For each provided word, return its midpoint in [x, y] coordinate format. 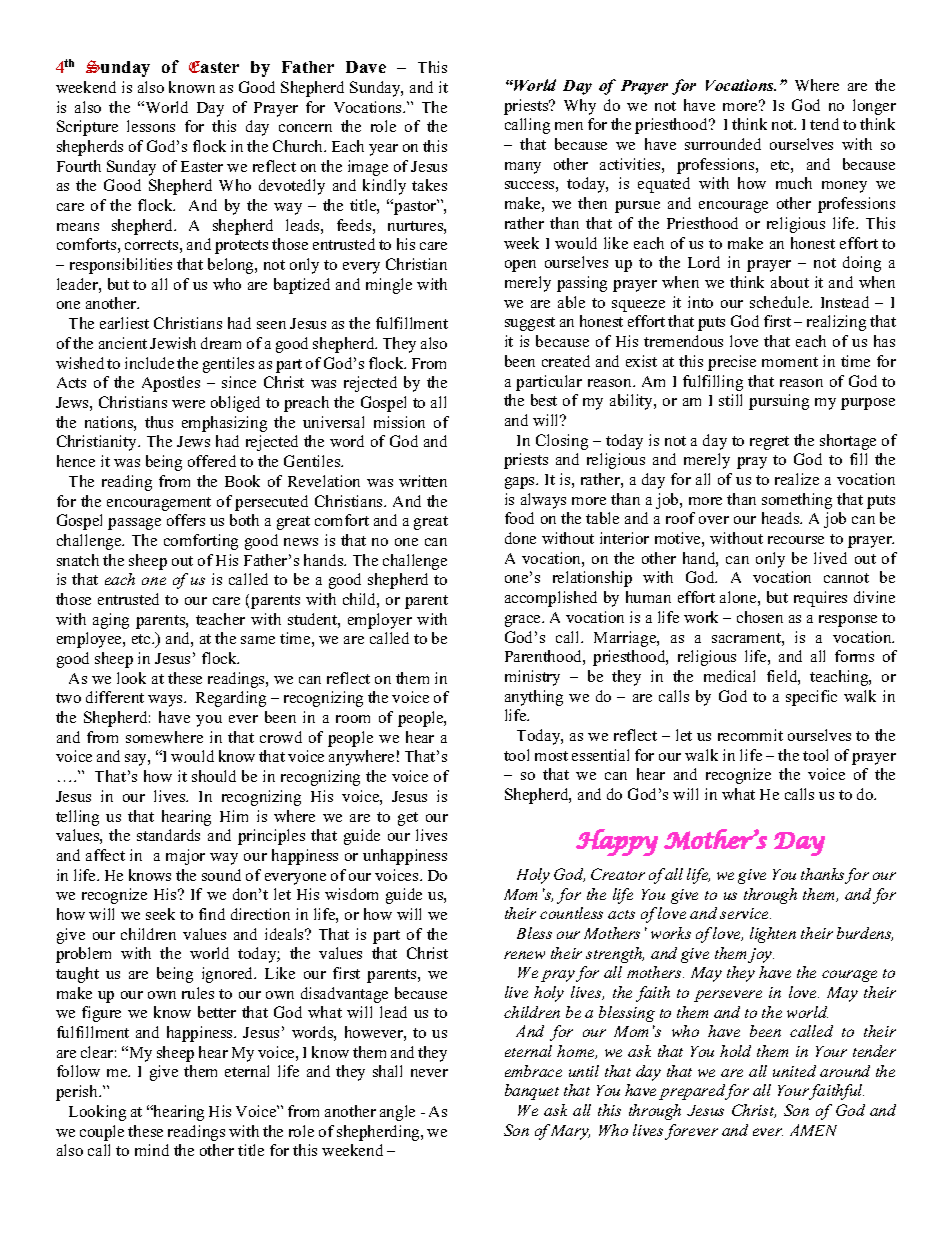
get [408, 819]
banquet [532, 1092]
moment [790, 362]
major [185, 857]
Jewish [173, 343]
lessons [151, 126]
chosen [760, 617]
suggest [530, 324]
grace [524, 621]
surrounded [723, 144]
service [745, 913]
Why [580, 107]
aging [111, 621]
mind [152, 1150]
